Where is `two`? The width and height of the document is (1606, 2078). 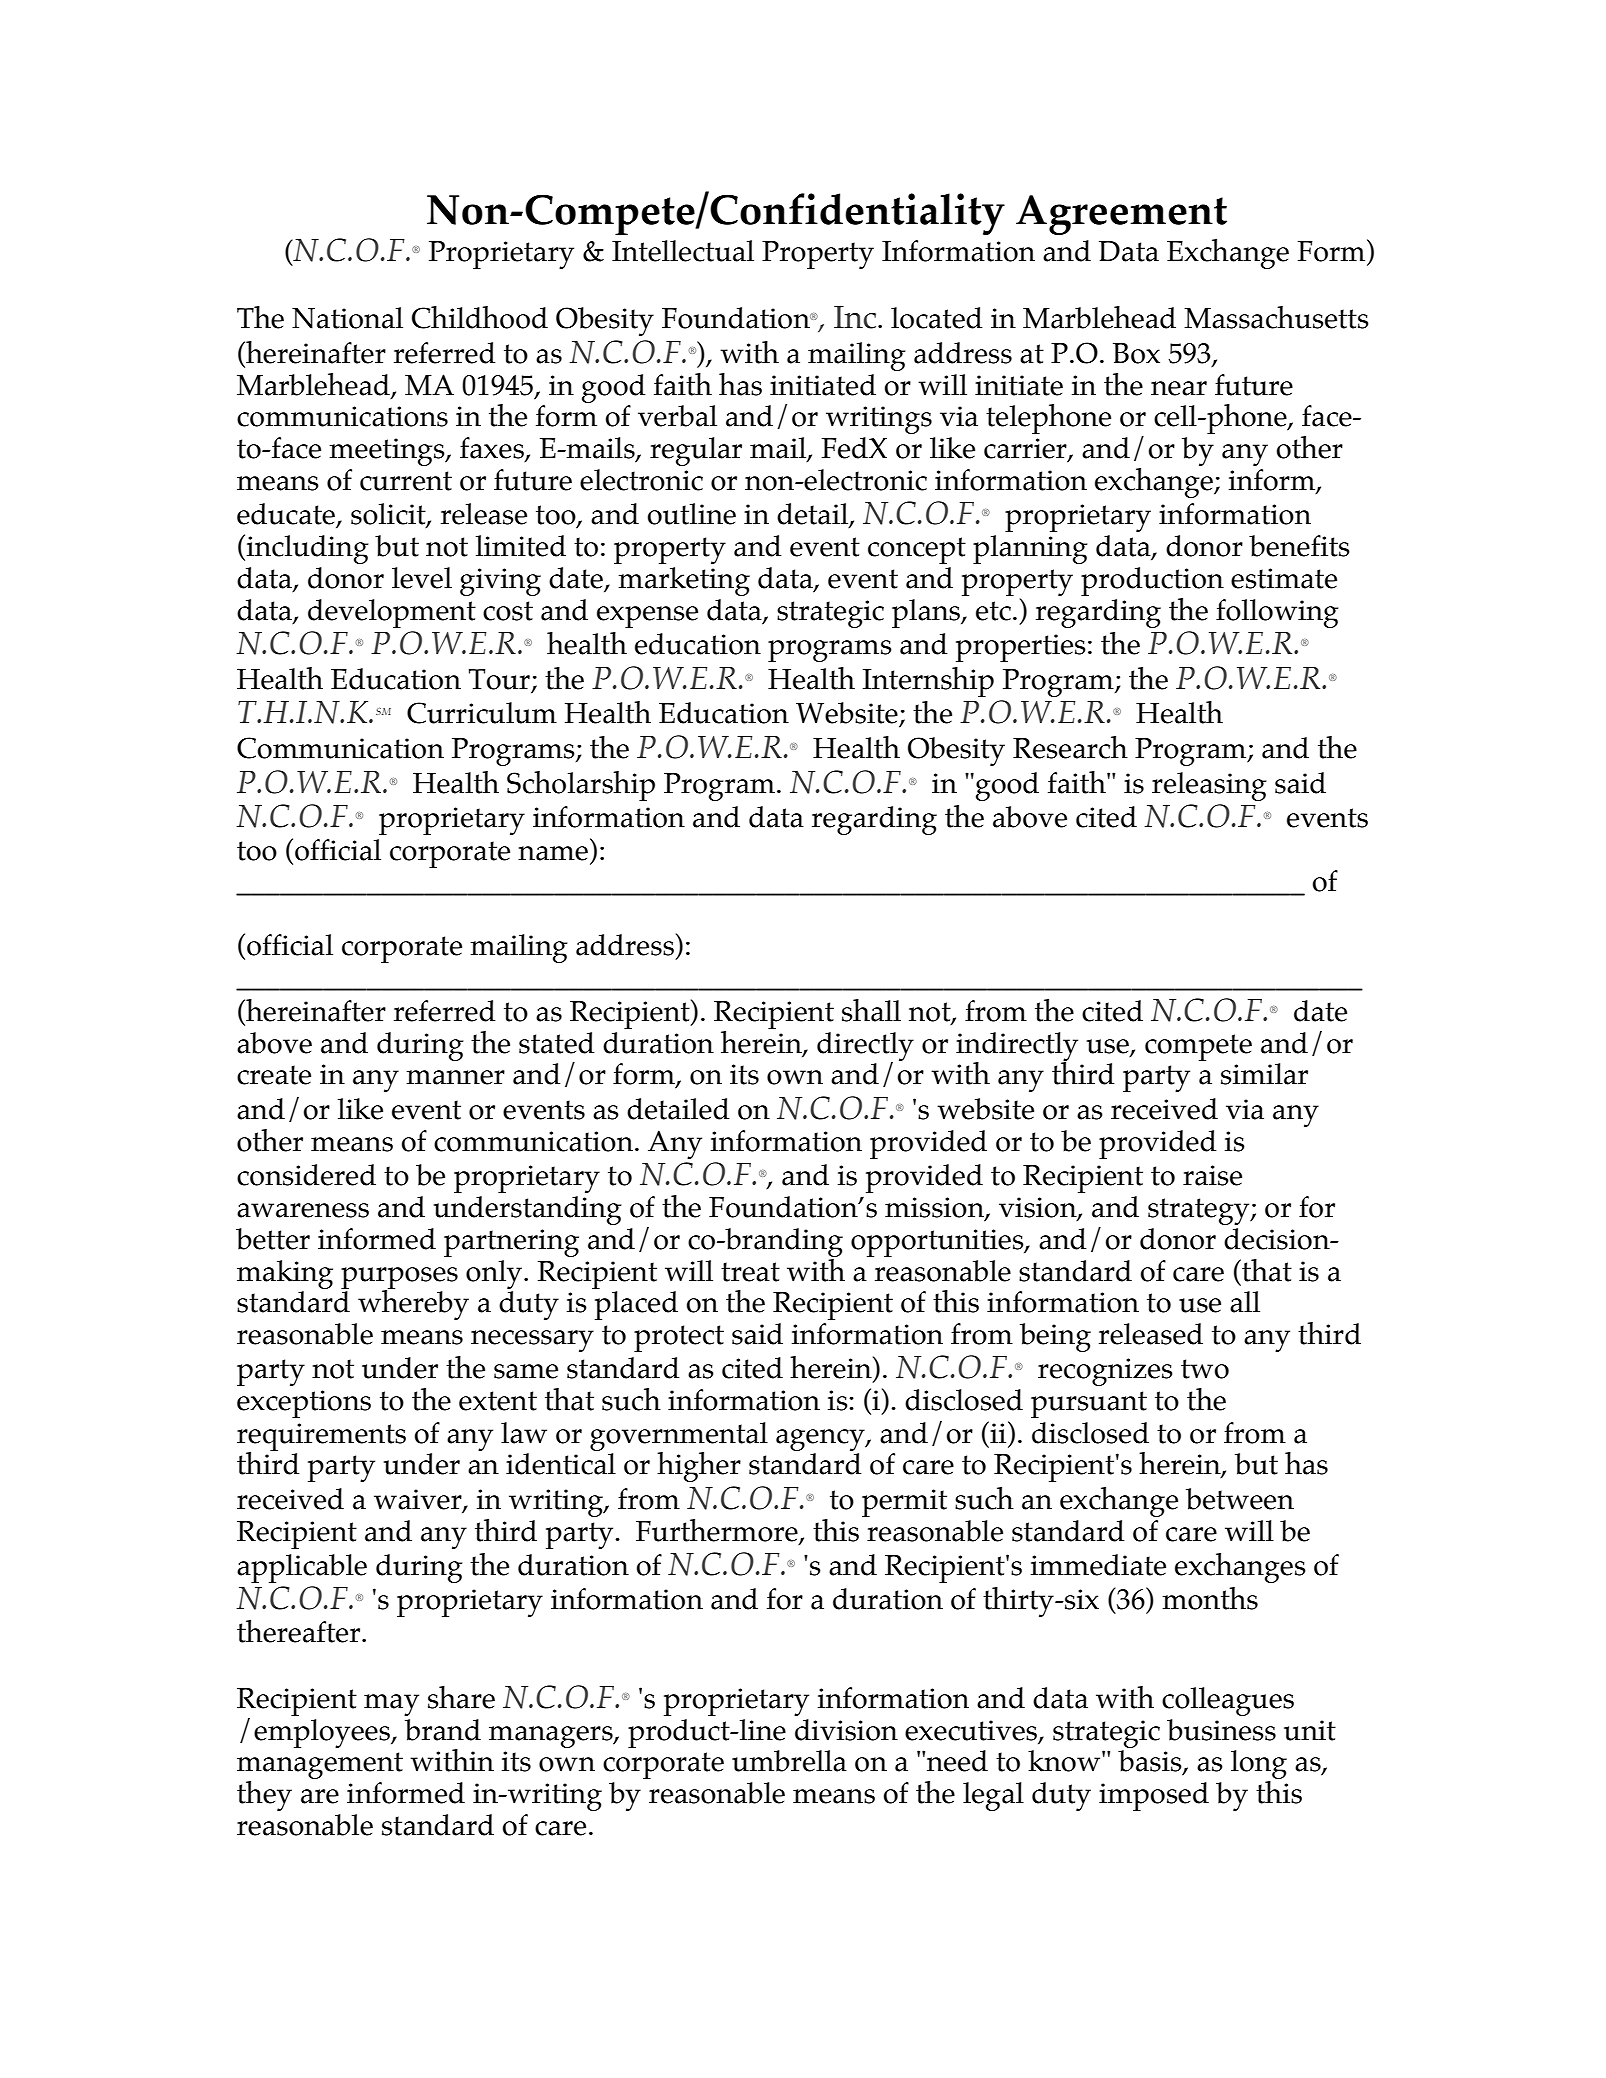 two is located at coordinates (1205, 1369).
